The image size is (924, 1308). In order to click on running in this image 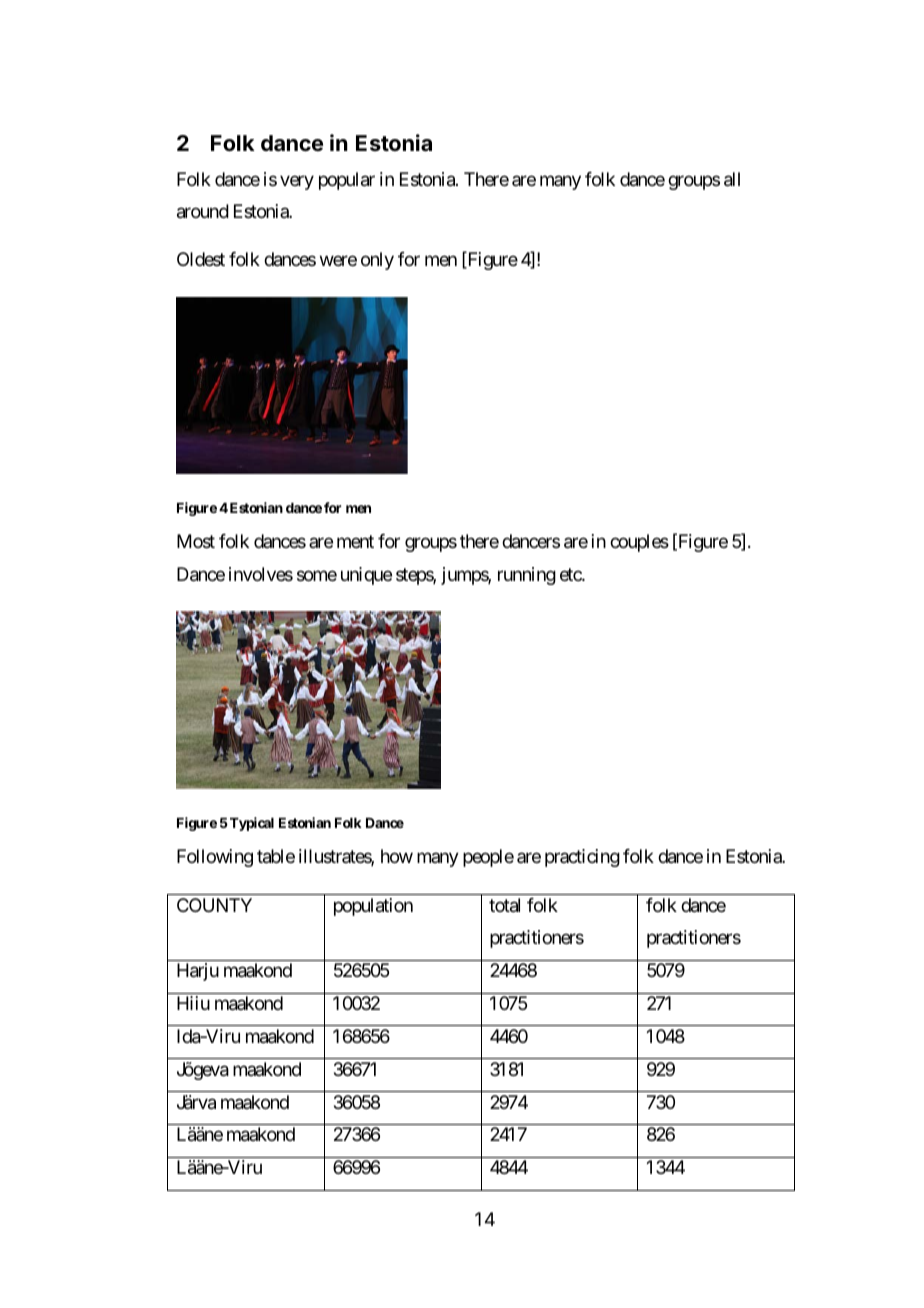, I will do `click(527, 576)`.
